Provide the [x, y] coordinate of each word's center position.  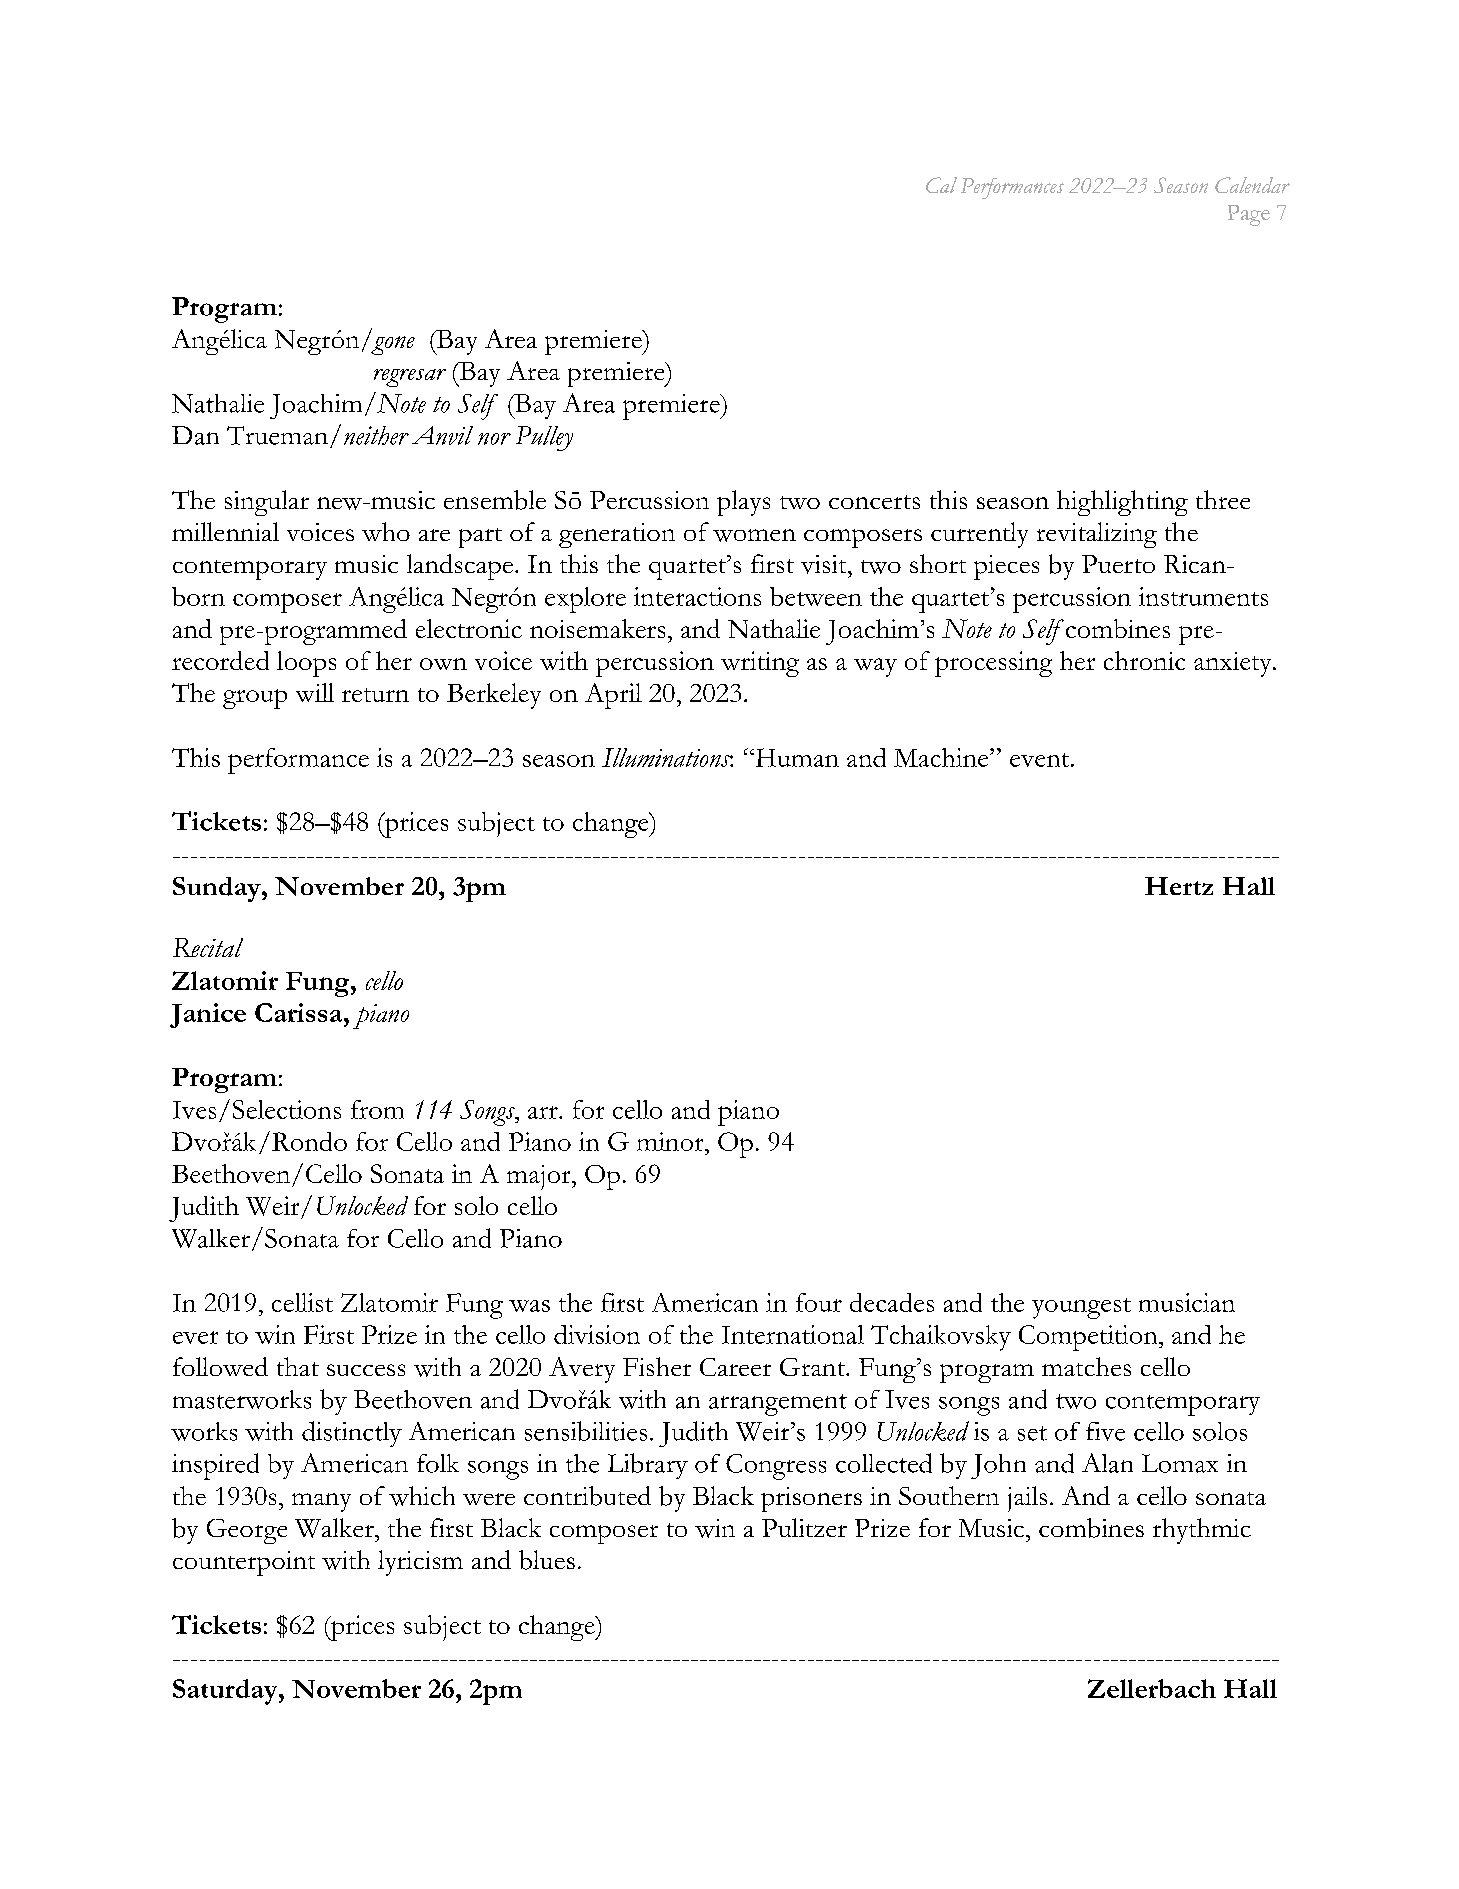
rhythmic [1202, 1531]
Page [1249, 215]
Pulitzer [804, 1527]
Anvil [442, 435]
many [321, 1502]
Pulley [544, 438]
